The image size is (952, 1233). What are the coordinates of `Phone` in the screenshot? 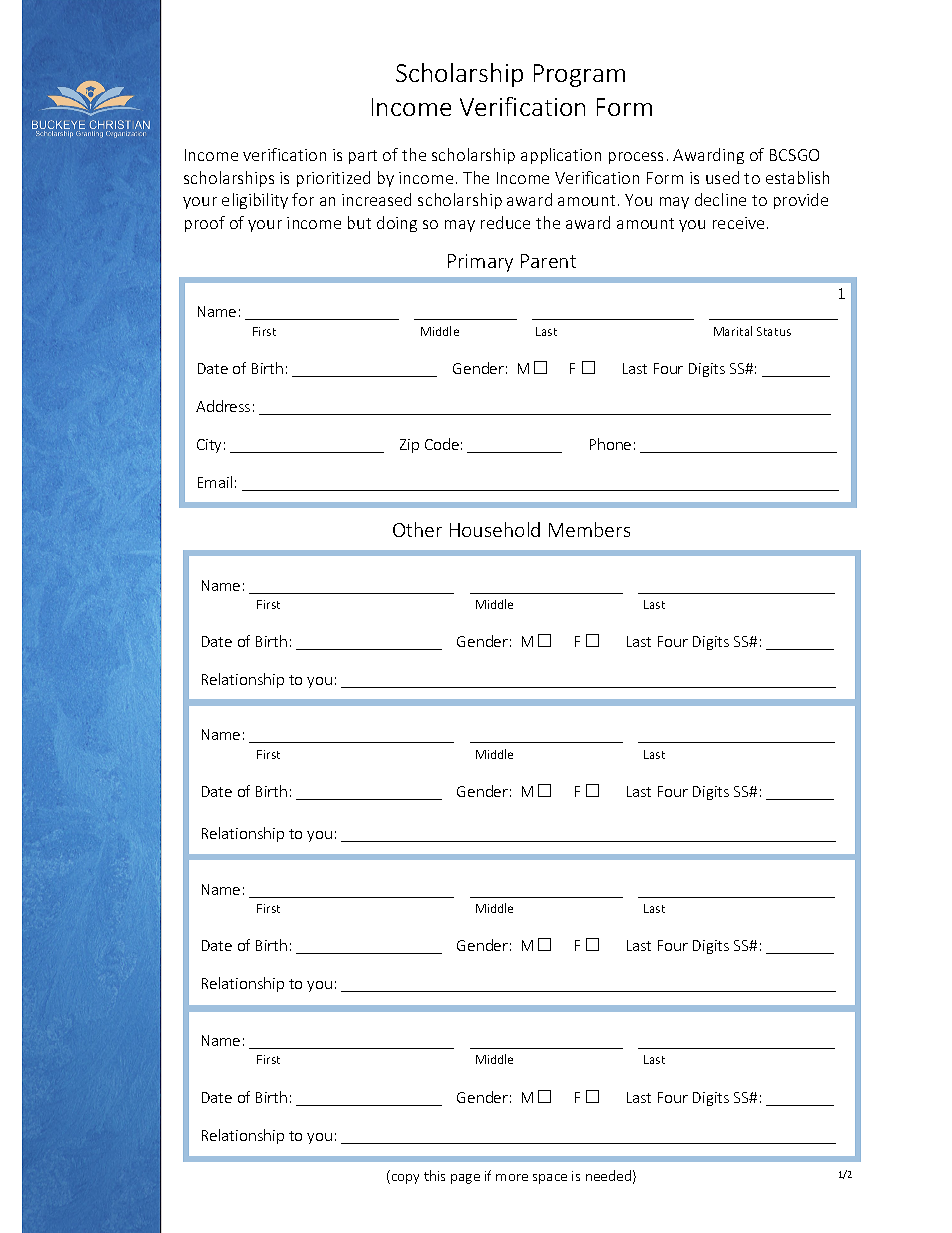 It's located at (610, 444).
